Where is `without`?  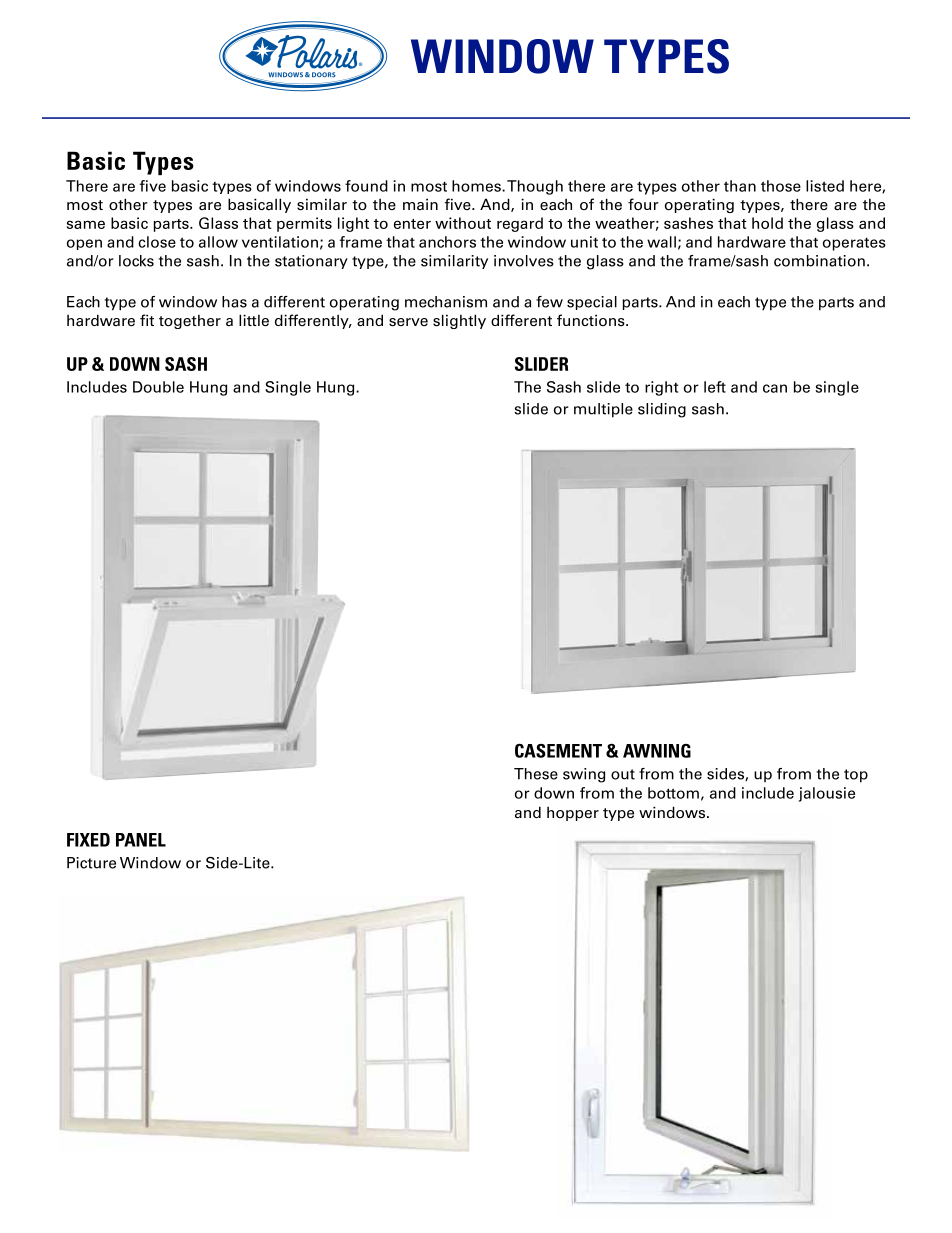 without is located at coordinates (463, 223).
